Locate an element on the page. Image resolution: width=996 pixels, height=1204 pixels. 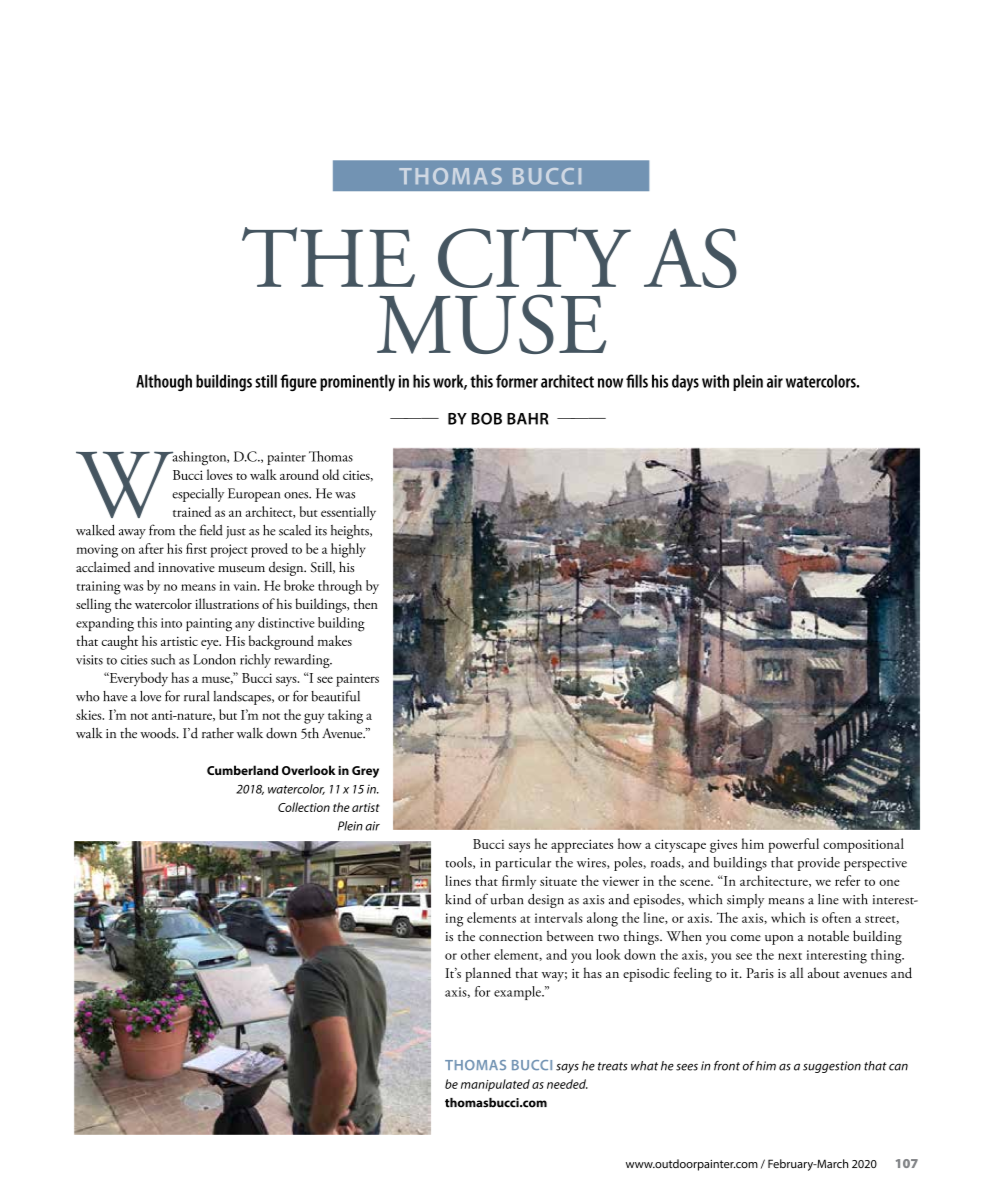
days is located at coordinates (685, 383).
